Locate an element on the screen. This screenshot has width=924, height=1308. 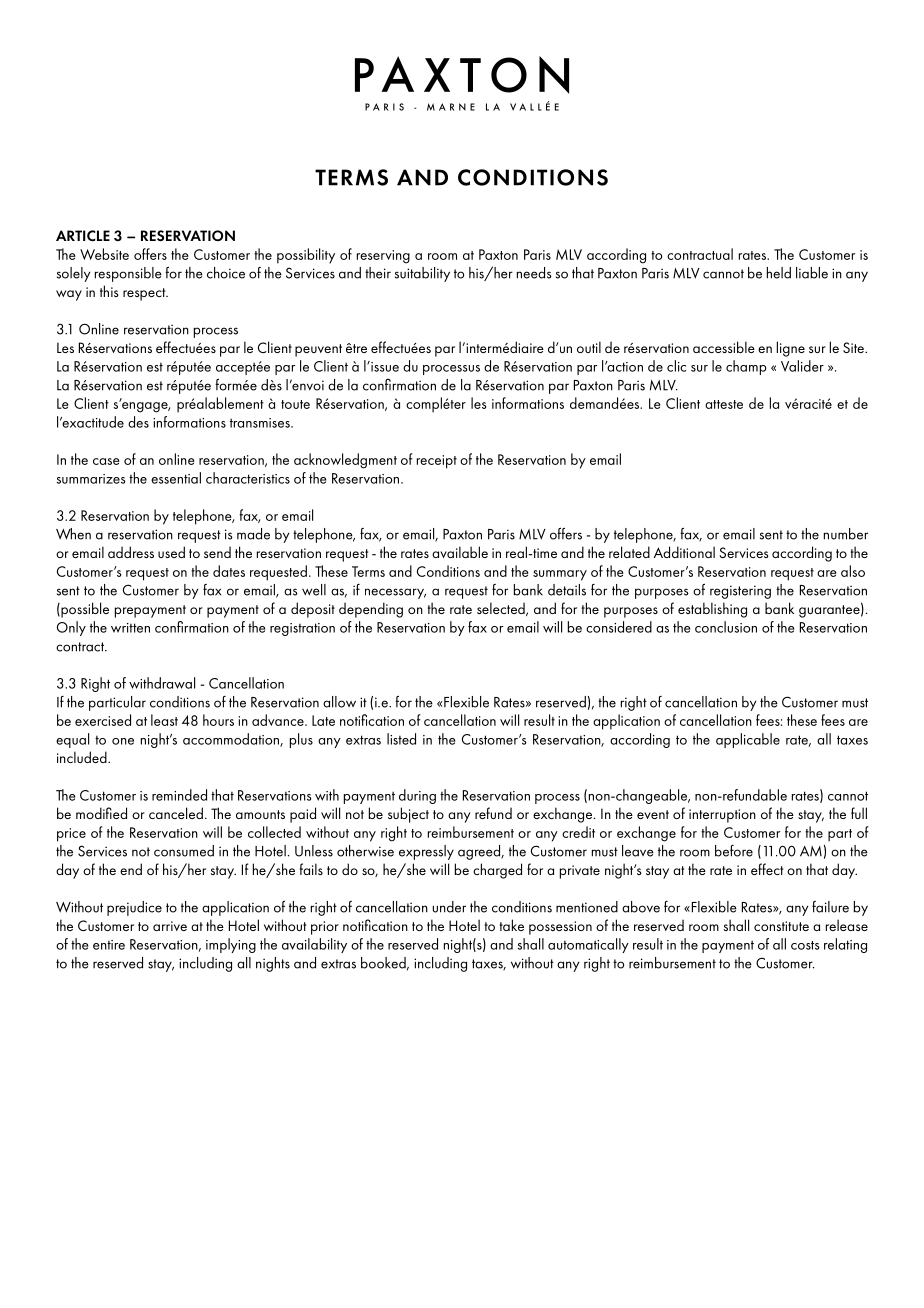
under is located at coordinates (449, 907).
